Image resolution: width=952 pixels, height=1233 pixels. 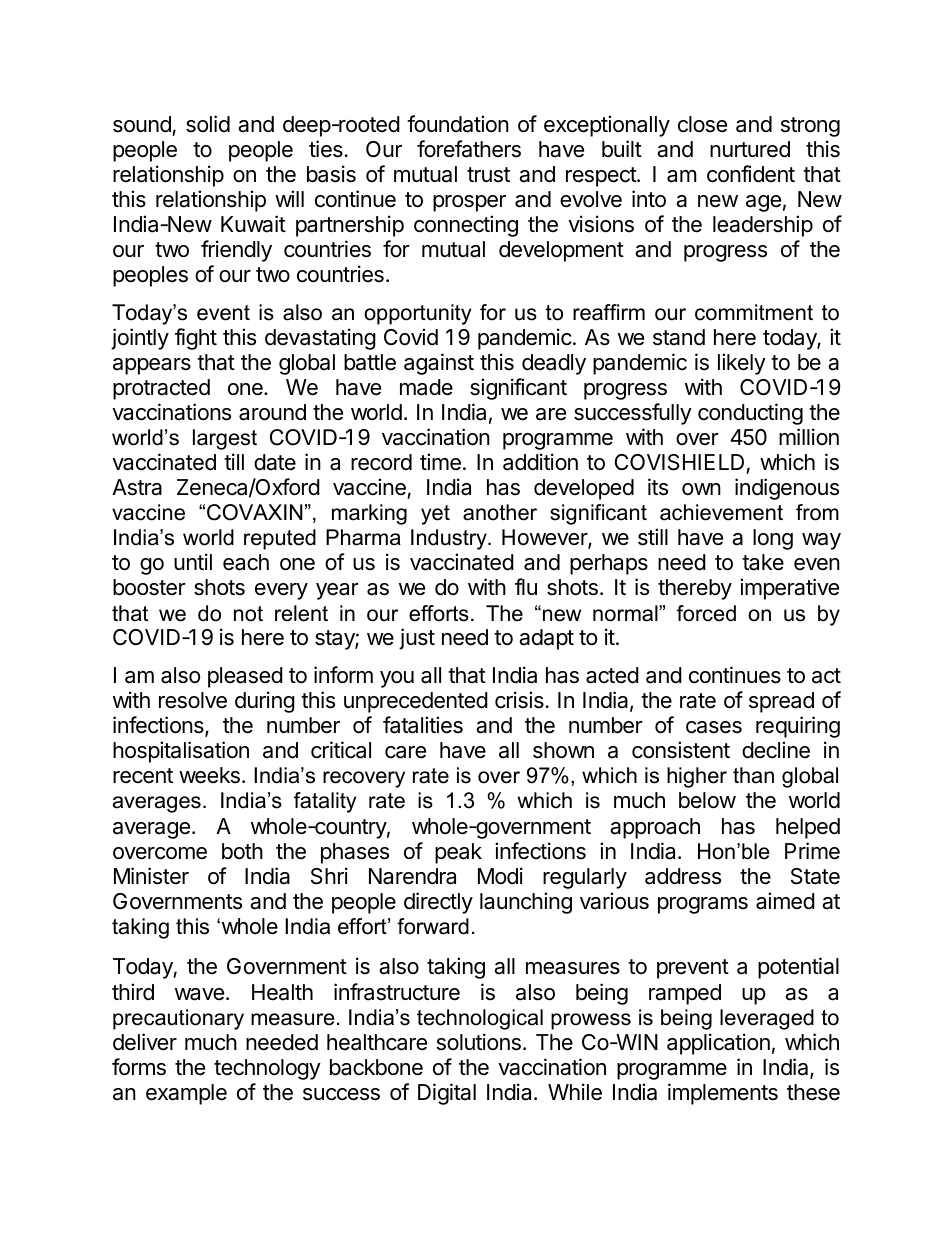 I want to click on flu, so click(x=526, y=586).
